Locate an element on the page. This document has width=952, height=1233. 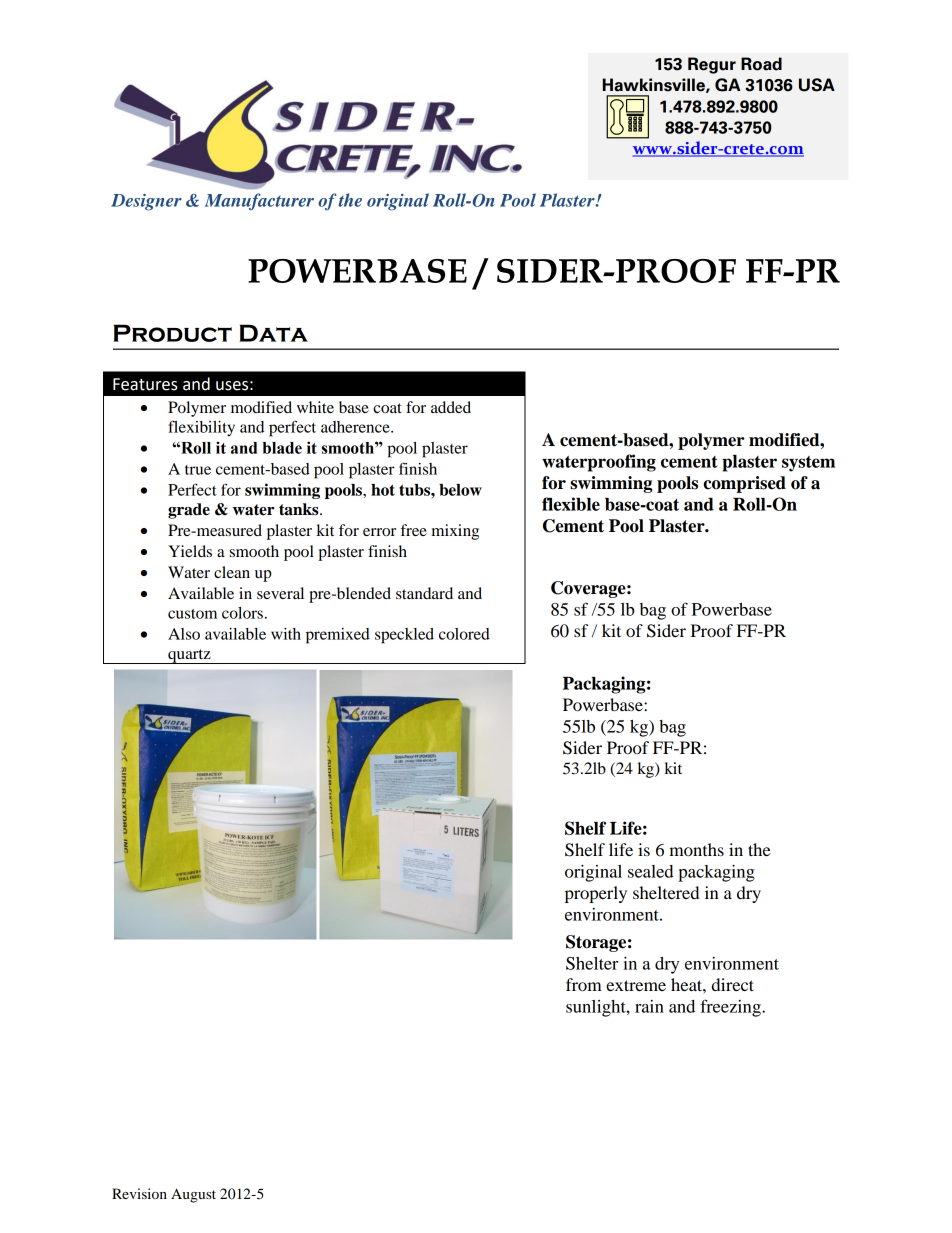
August is located at coordinates (193, 1195).
